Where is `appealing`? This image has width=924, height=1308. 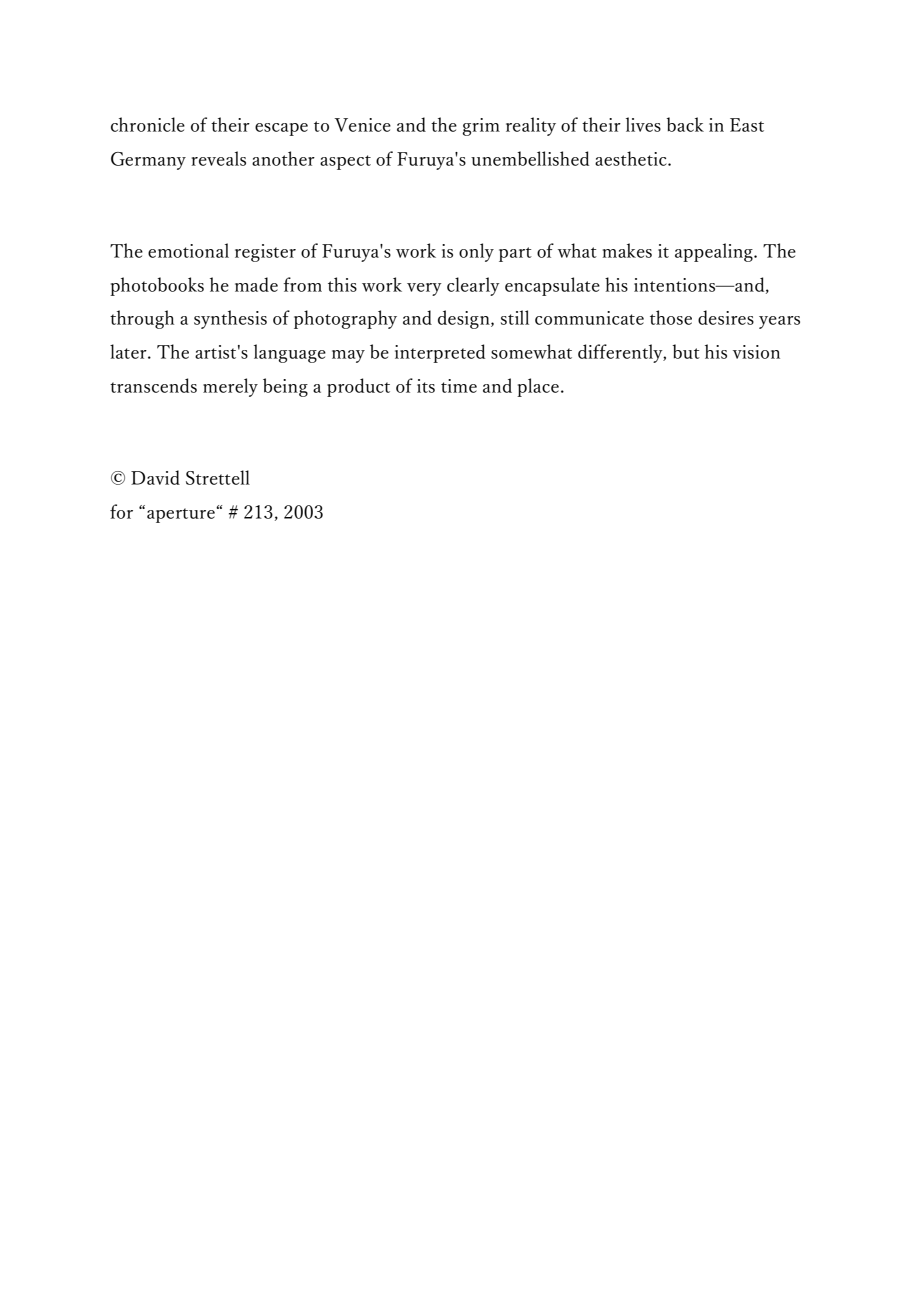
appealing is located at coordinates (715, 252).
